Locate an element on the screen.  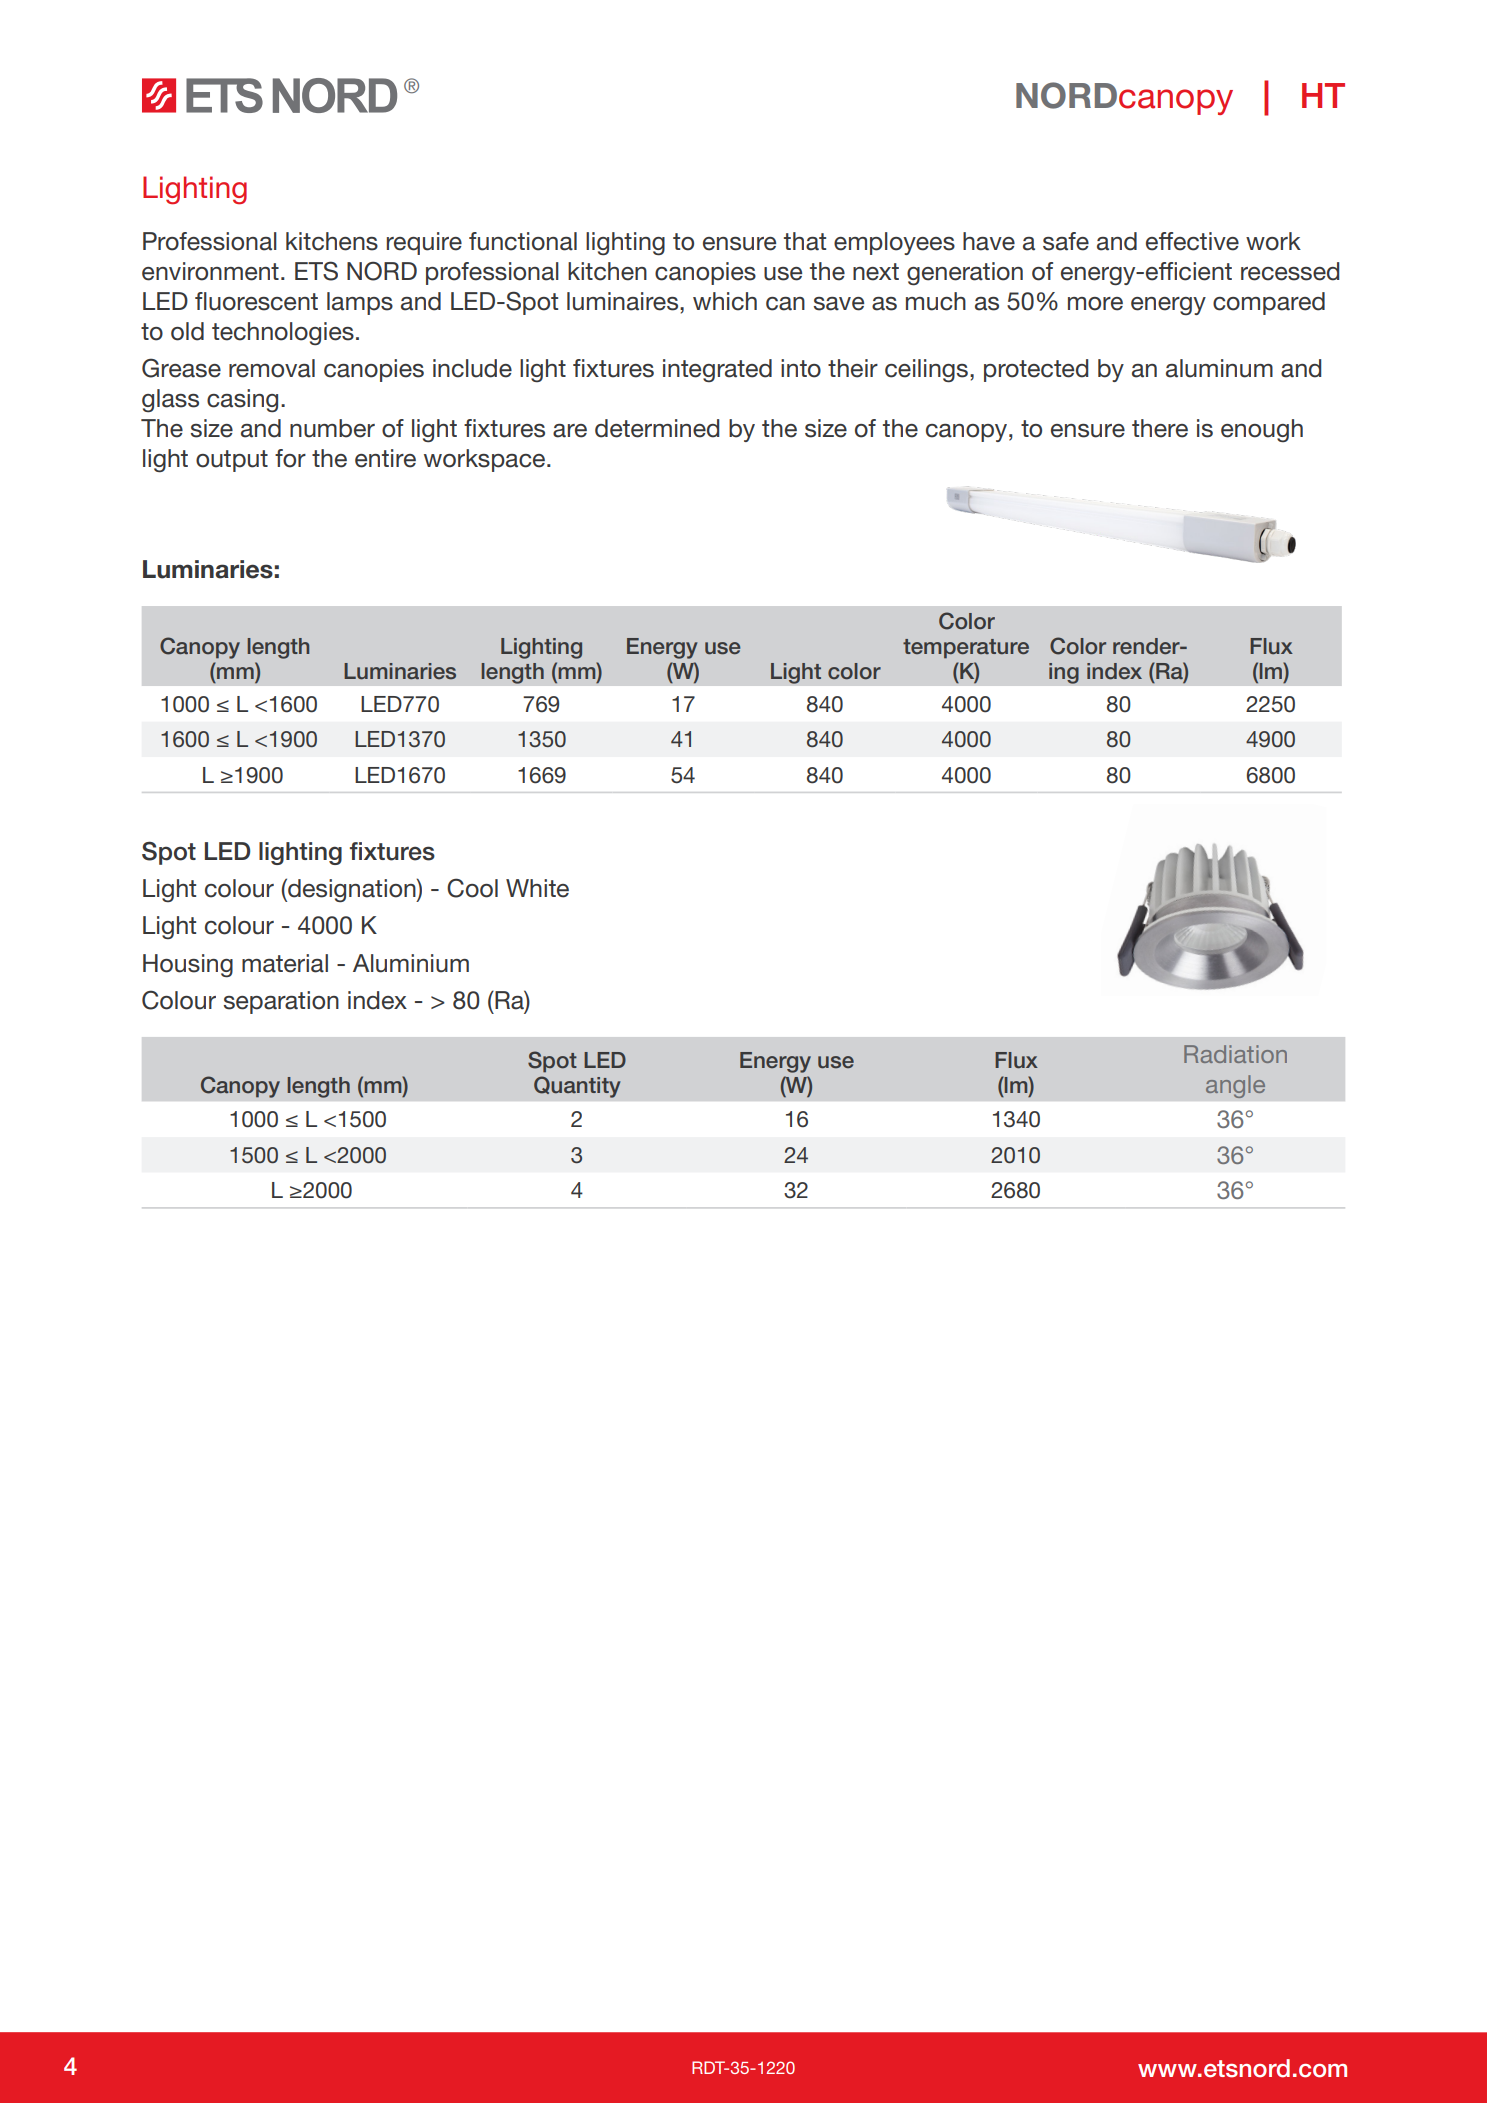
environment is located at coordinates (210, 271).
